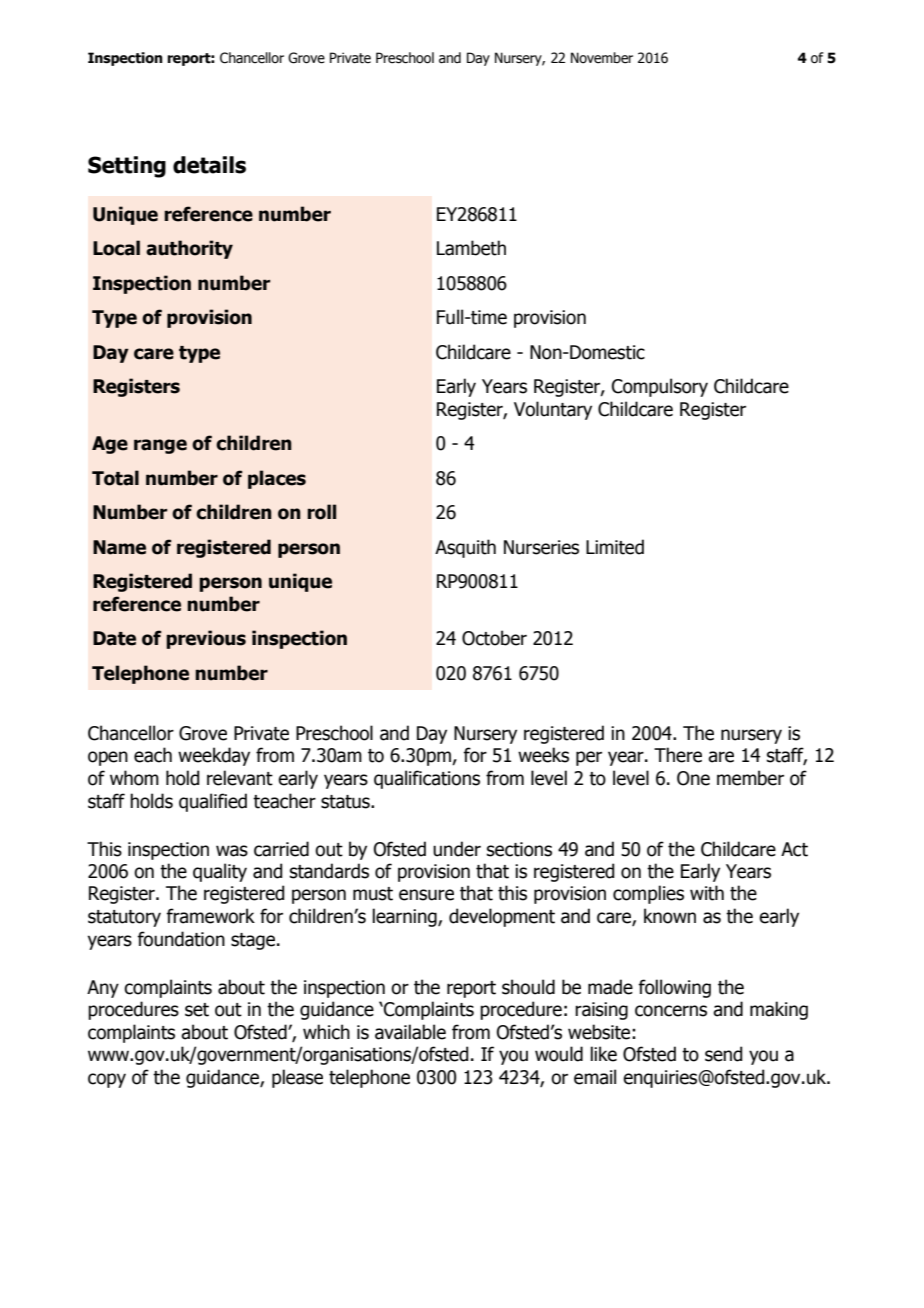 Image resolution: width=924 pixels, height=1308 pixels. What do you see at coordinates (602, 58) in the screenshot?
I see `November` at bounding box center [602, 58].
